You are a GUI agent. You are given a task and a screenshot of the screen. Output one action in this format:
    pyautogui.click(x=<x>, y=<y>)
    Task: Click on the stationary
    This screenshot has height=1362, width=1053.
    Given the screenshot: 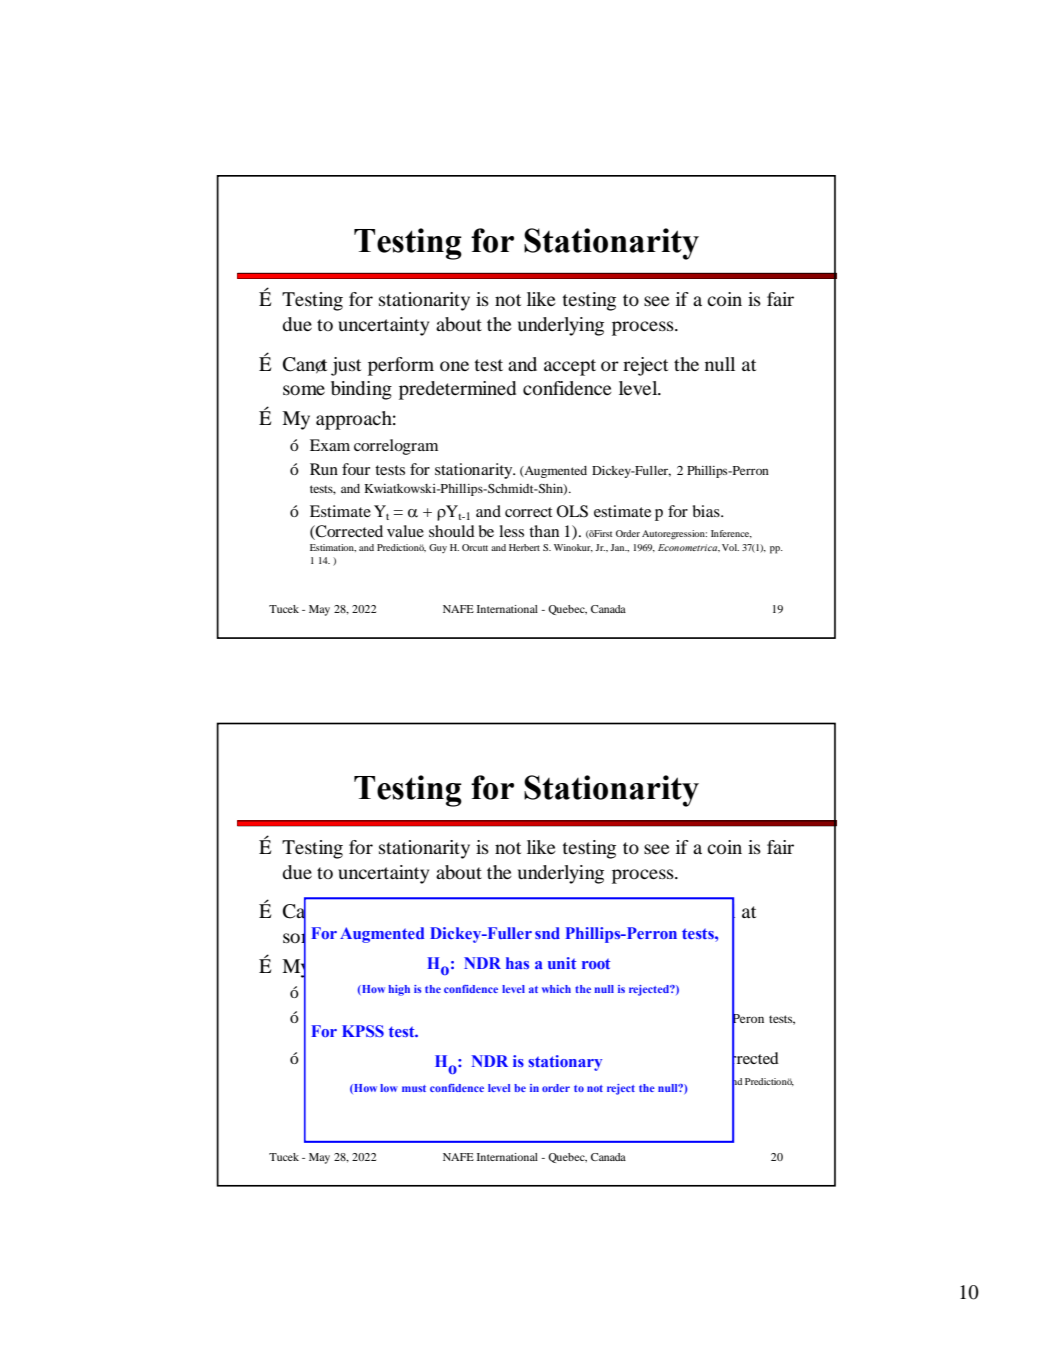 What is the action you would take?
    pyautogui.click(x=565, y=1063)
